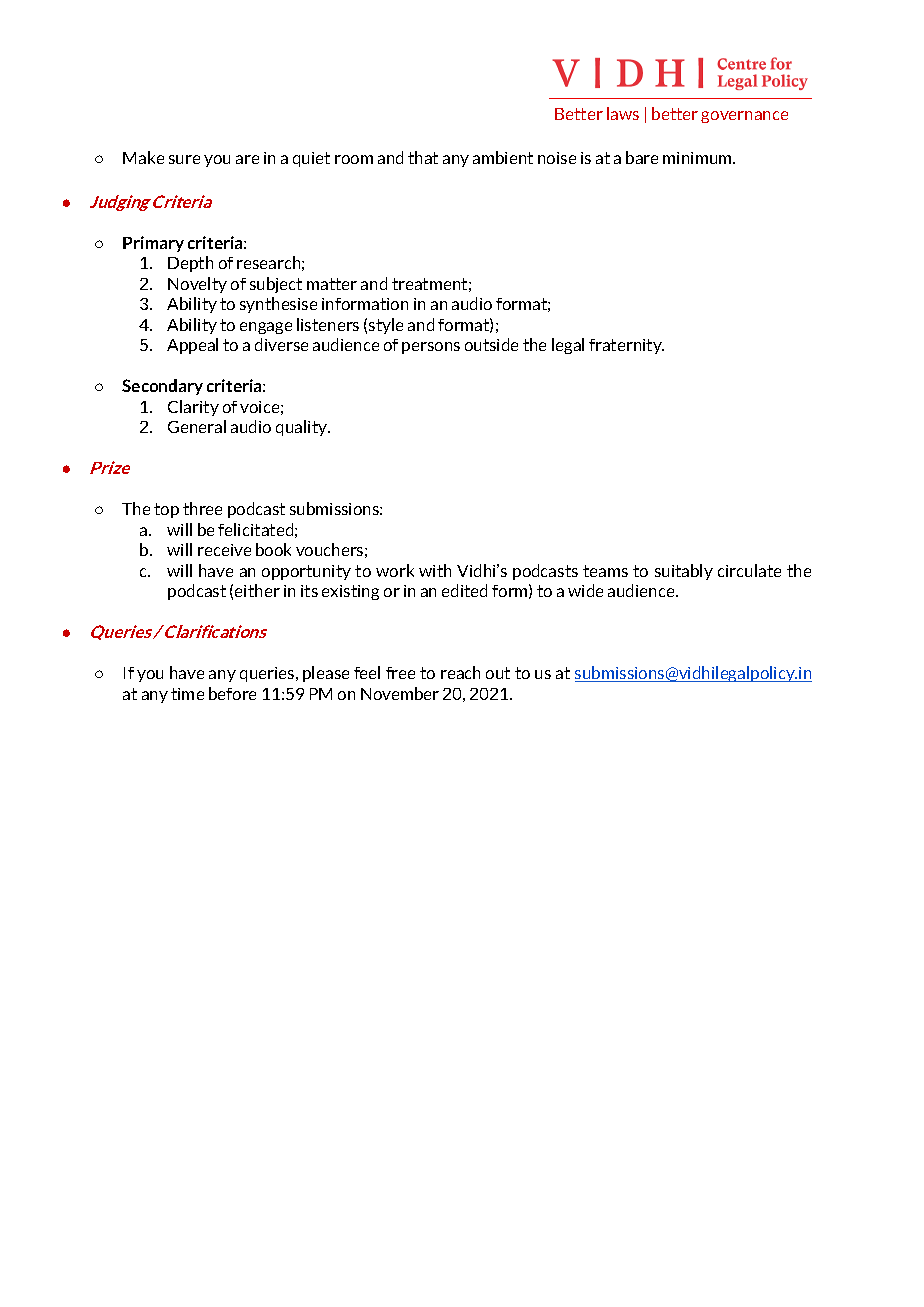 This document has width=924, height=1307. Describe the element at coordinates (460, 672) in the document. I see `reach` at that location.
